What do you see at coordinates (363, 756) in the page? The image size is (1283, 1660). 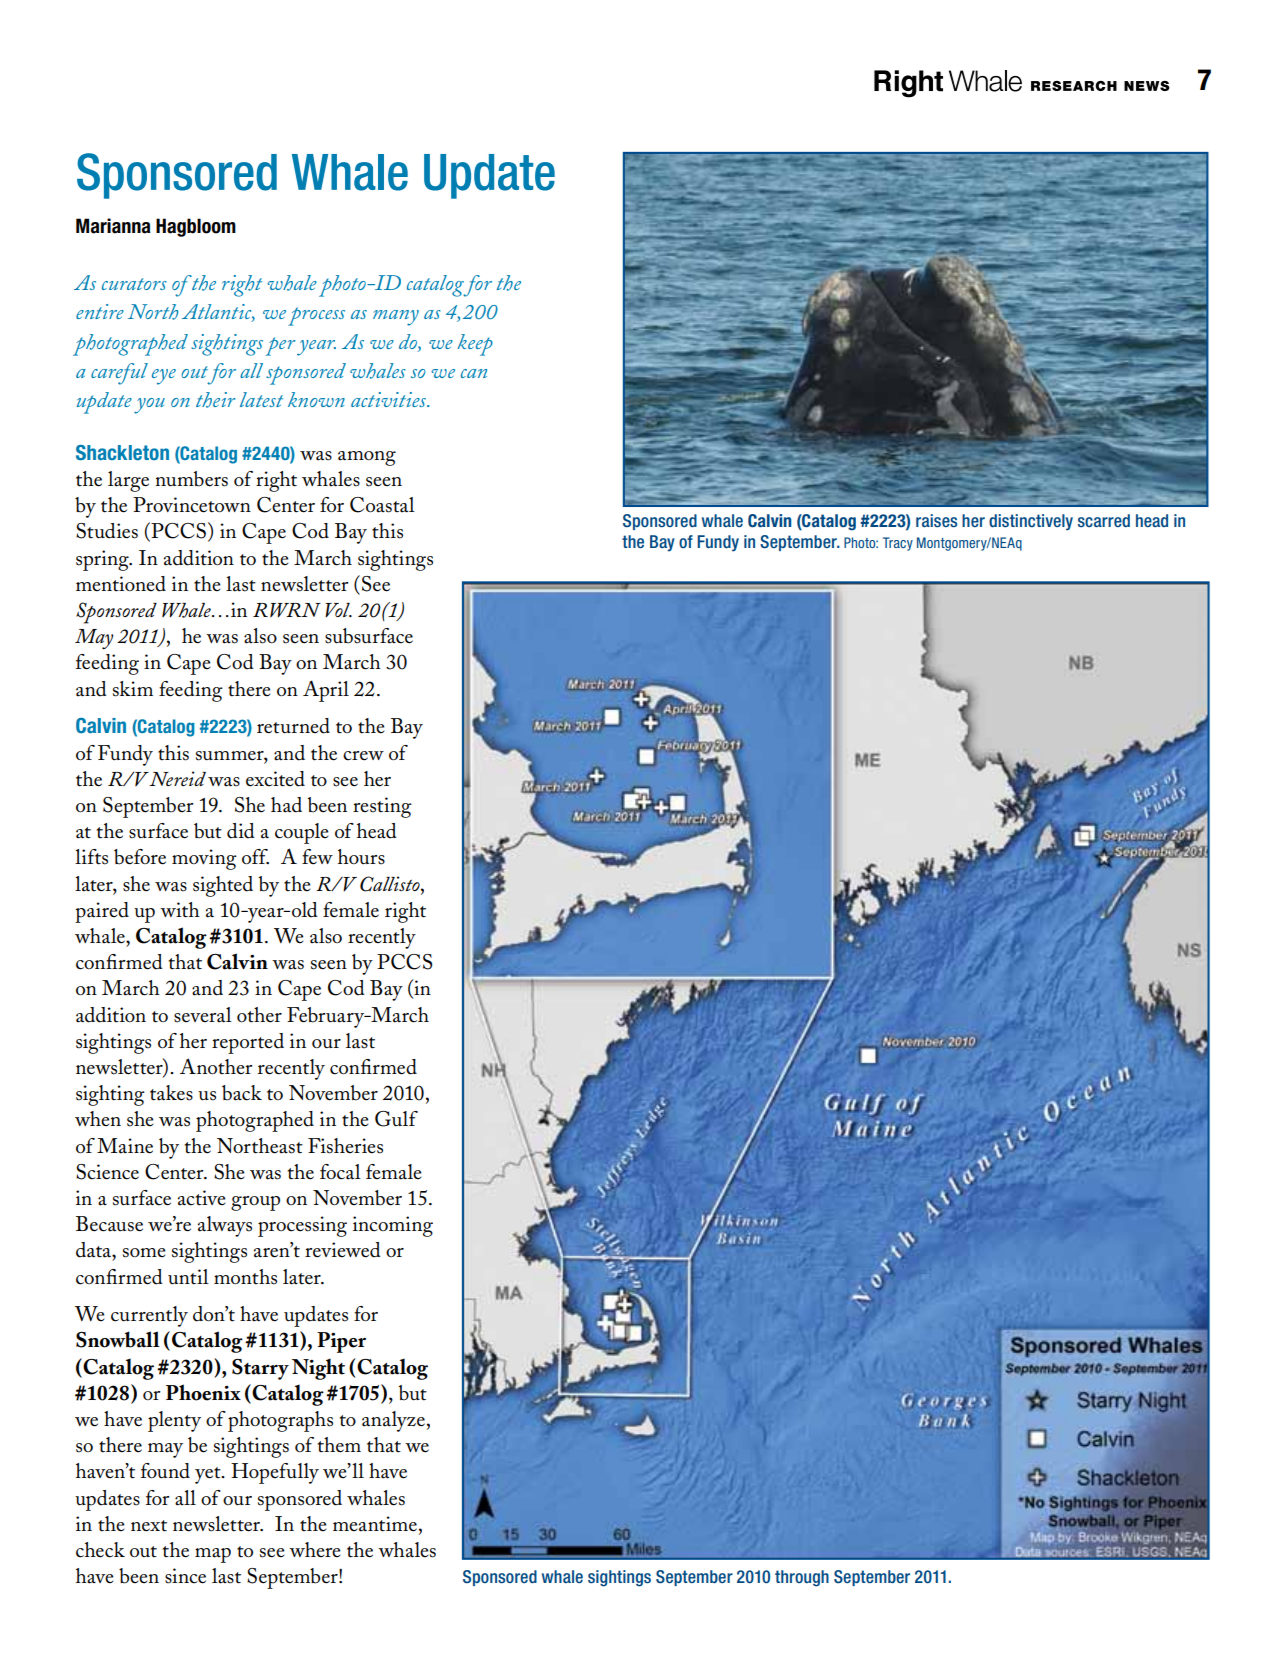 I see `crew` at bounding box center [363, 756].
